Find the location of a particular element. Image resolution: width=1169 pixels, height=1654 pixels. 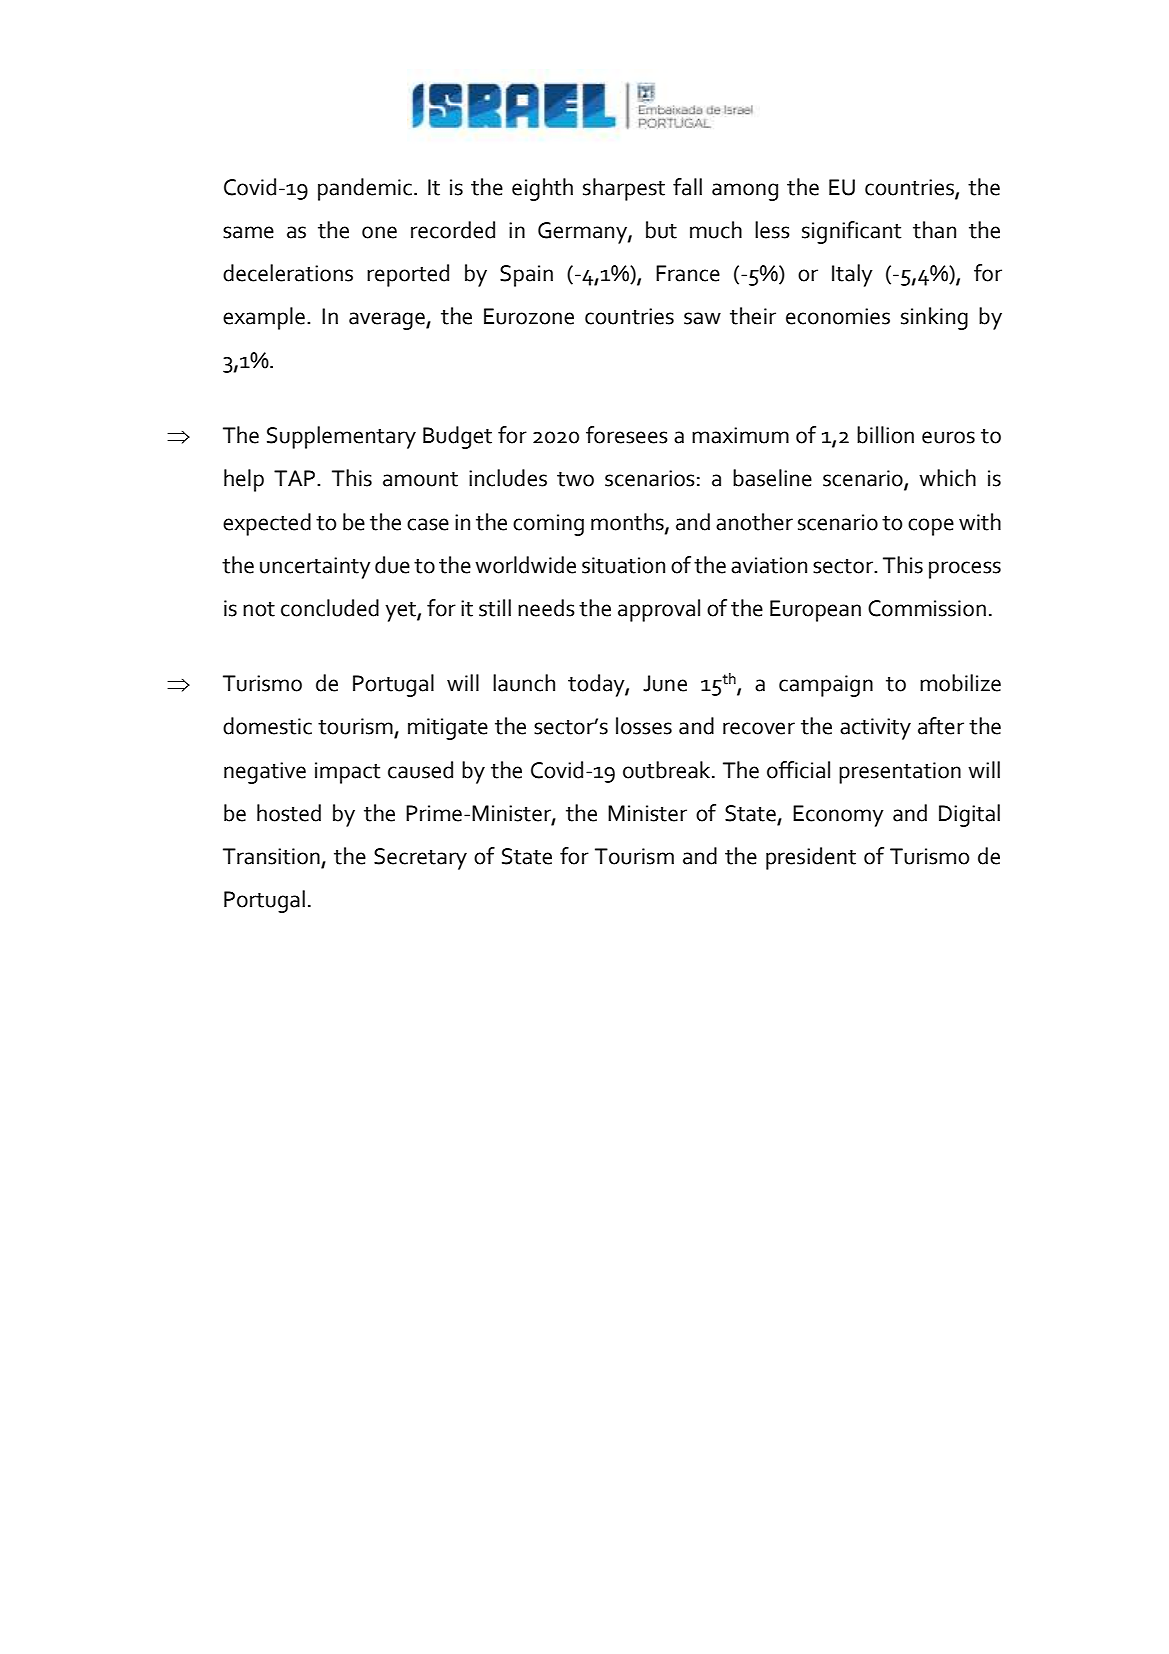

concluded is located at coordinates (330, 608).
